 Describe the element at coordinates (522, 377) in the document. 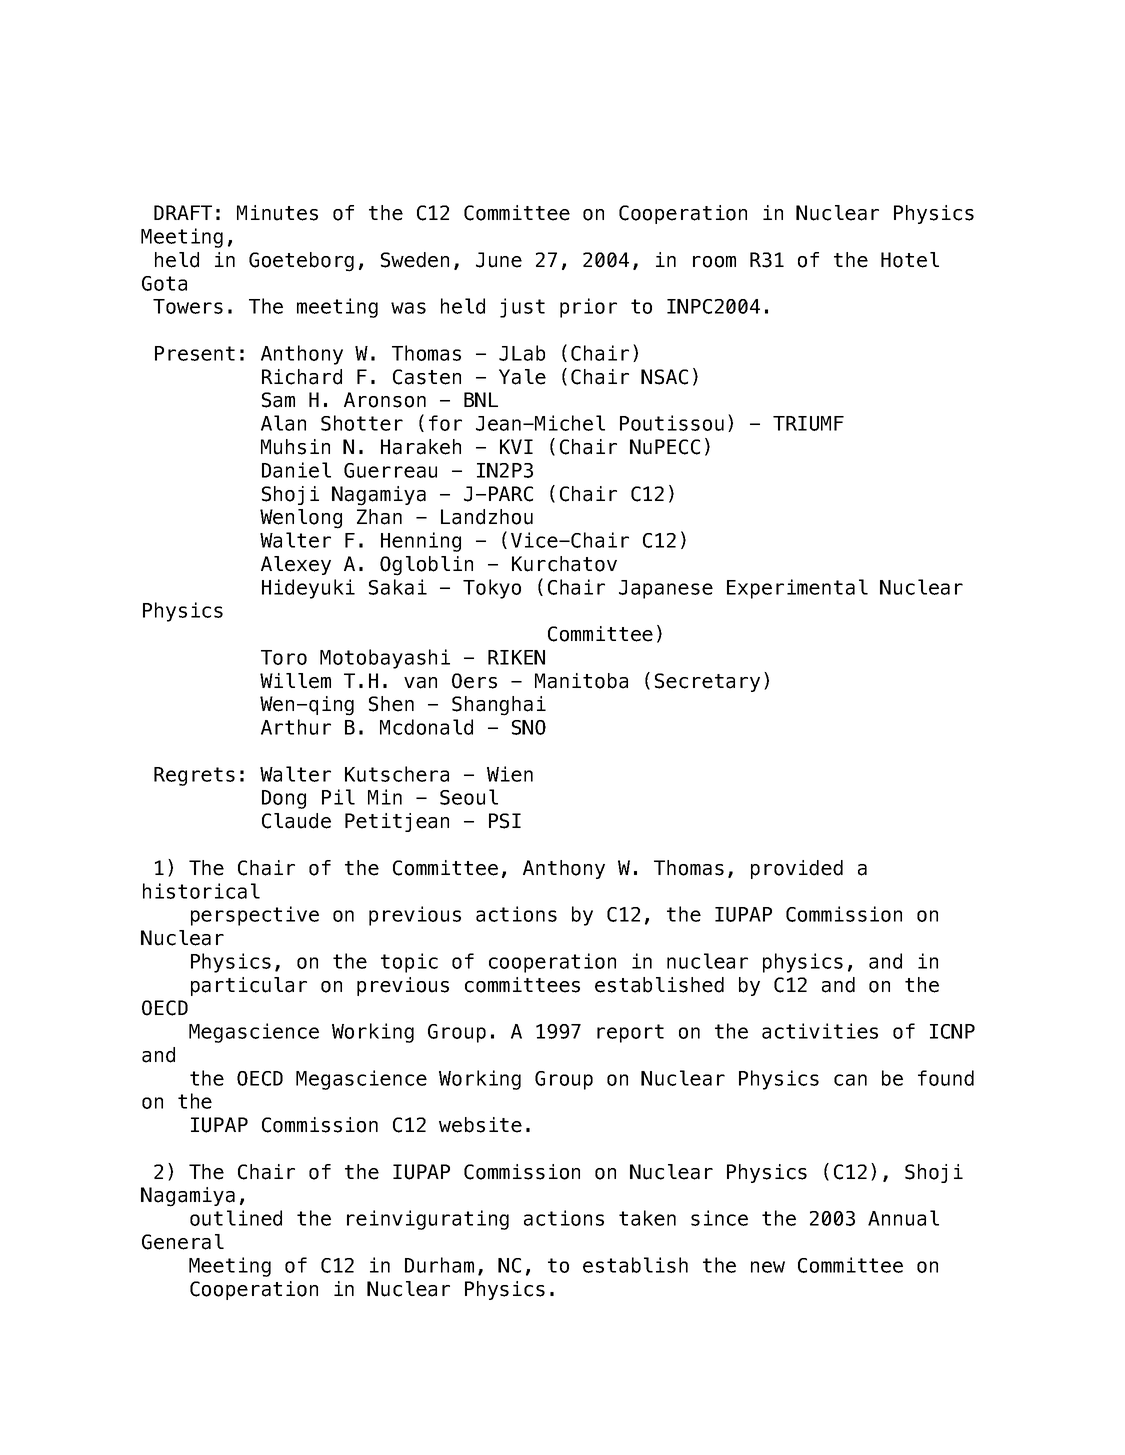

I see `Yale` at that location.
